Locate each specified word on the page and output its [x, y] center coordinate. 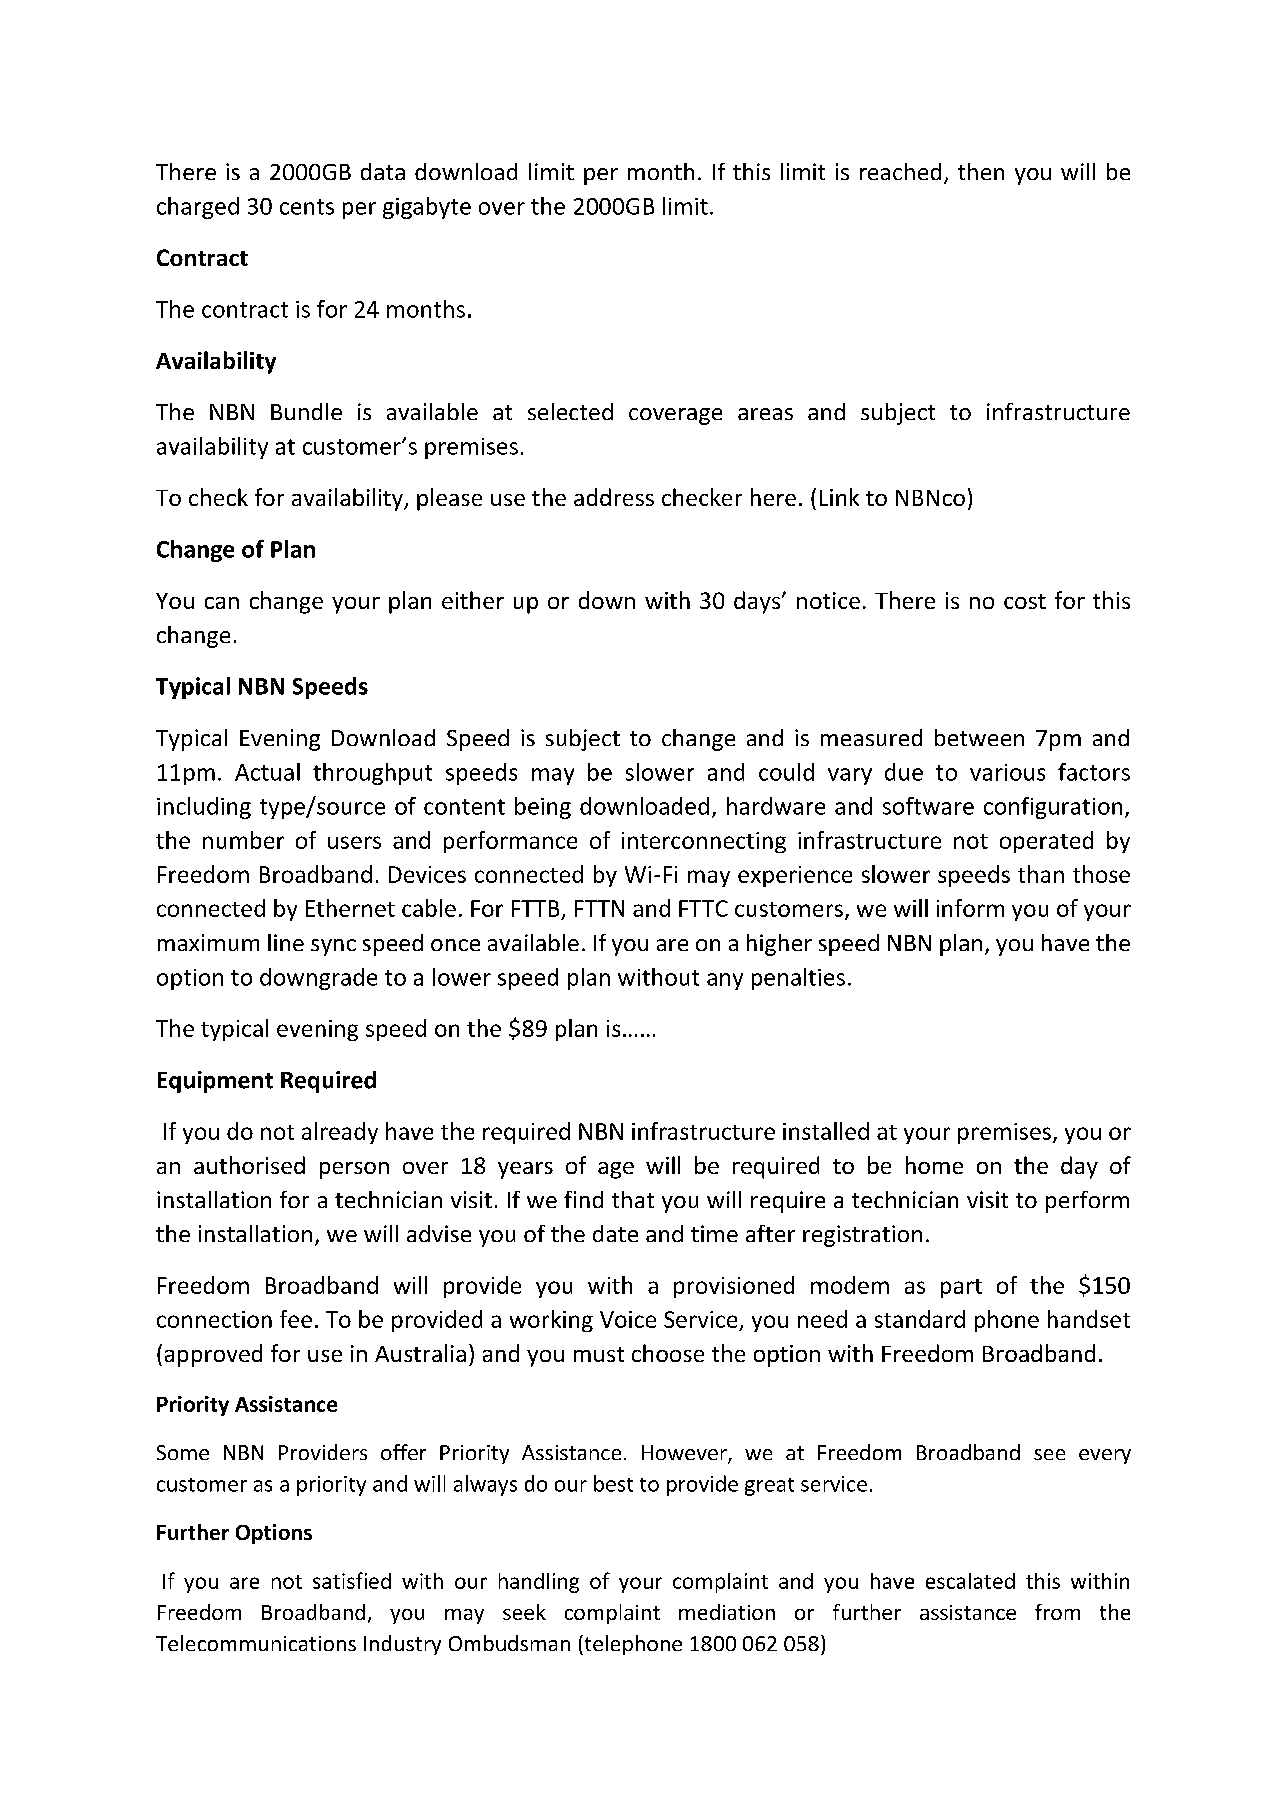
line [286, 942]
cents [307, 207]
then [981, 171]
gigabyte [427, 208]
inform [970, 908]
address [614, 497]
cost [1025, 601]
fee [296, 1319]
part [961, 1288]
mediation [727, 1612]
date [615, 1233]
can [222, 603]
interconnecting [704, 842]
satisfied [352, 1580]
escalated [970, 1581]
